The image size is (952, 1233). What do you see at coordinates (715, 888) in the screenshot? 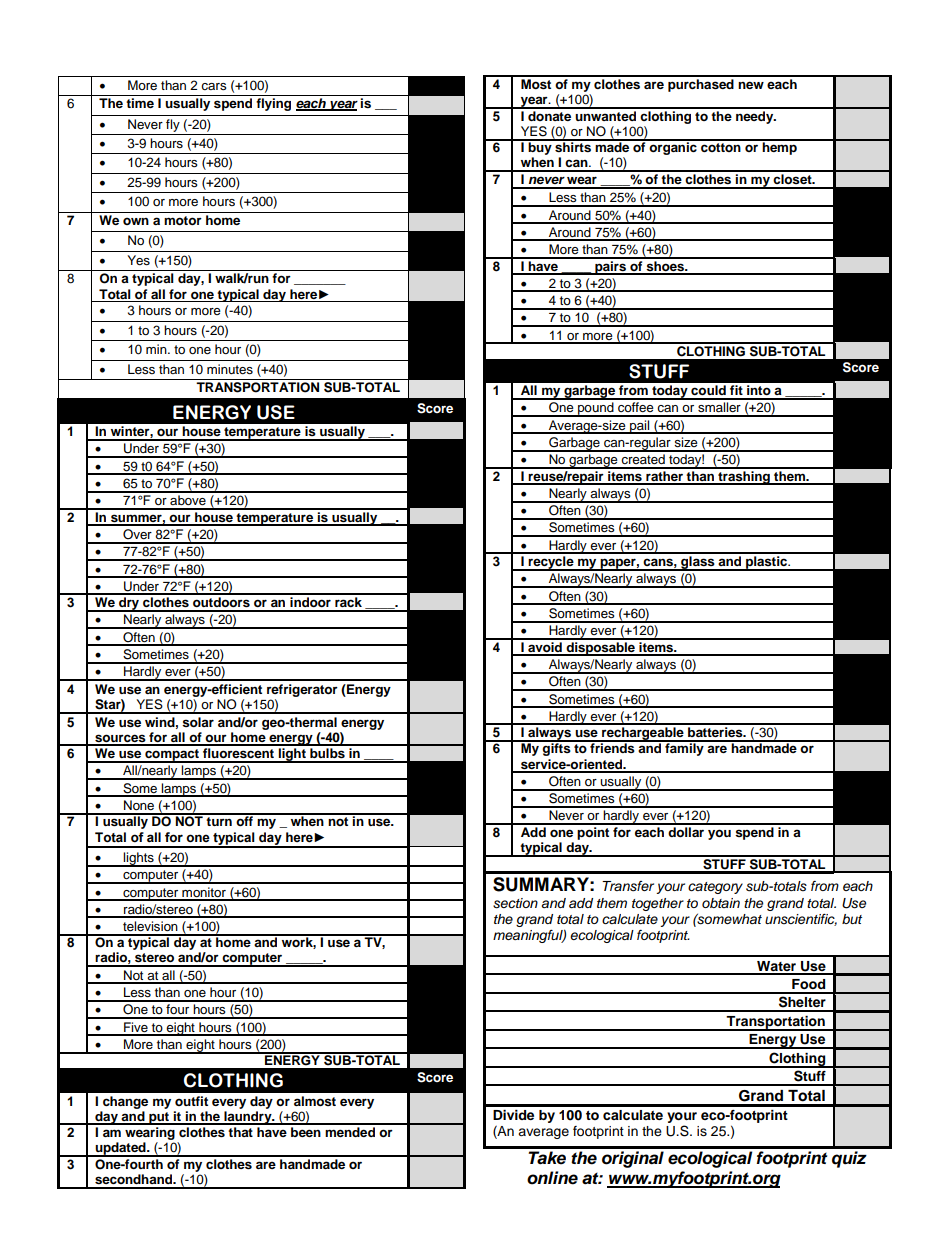
I see `category` at bounding box center [715, 888].
